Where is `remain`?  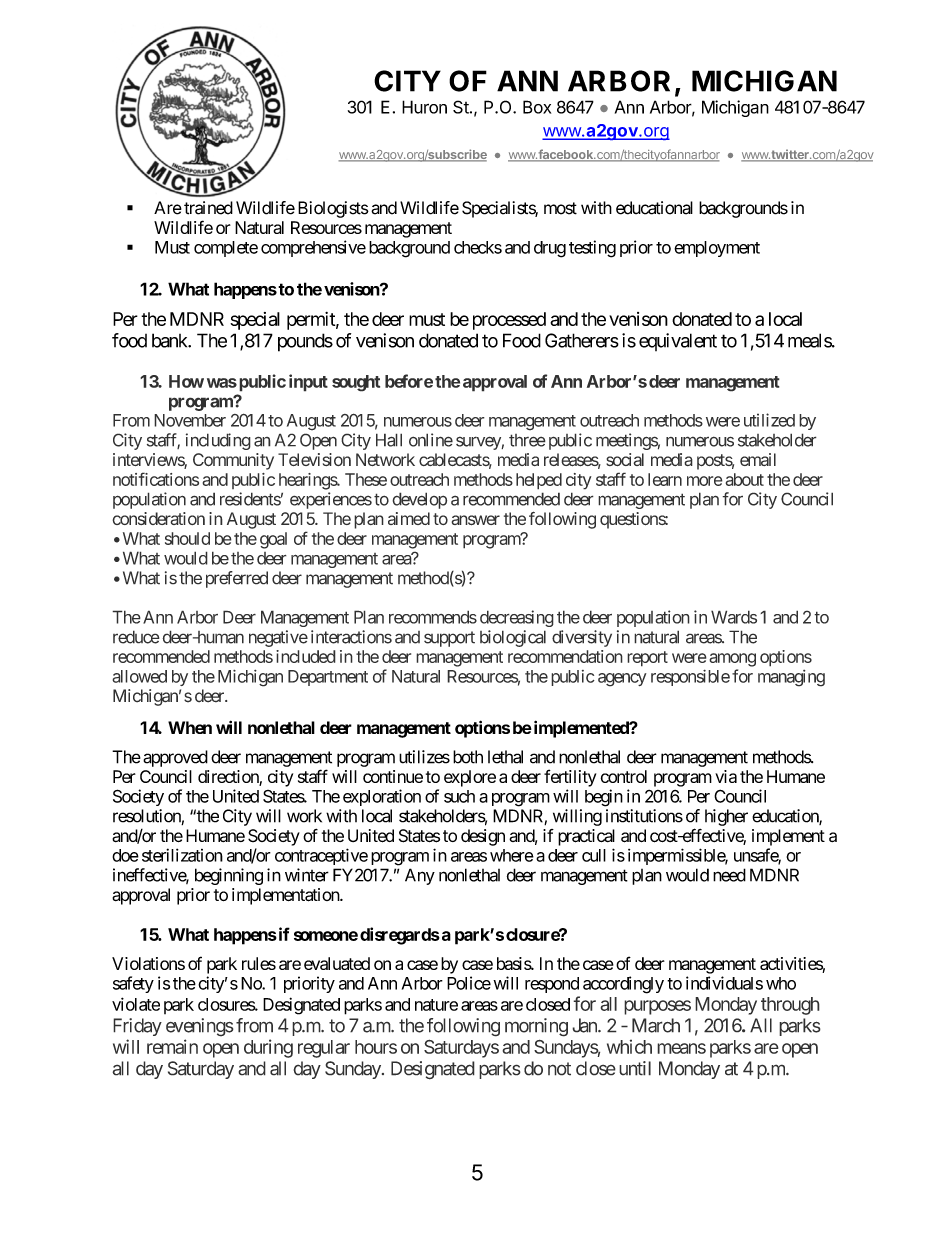
remain is located at coordinates (172, 1046).
